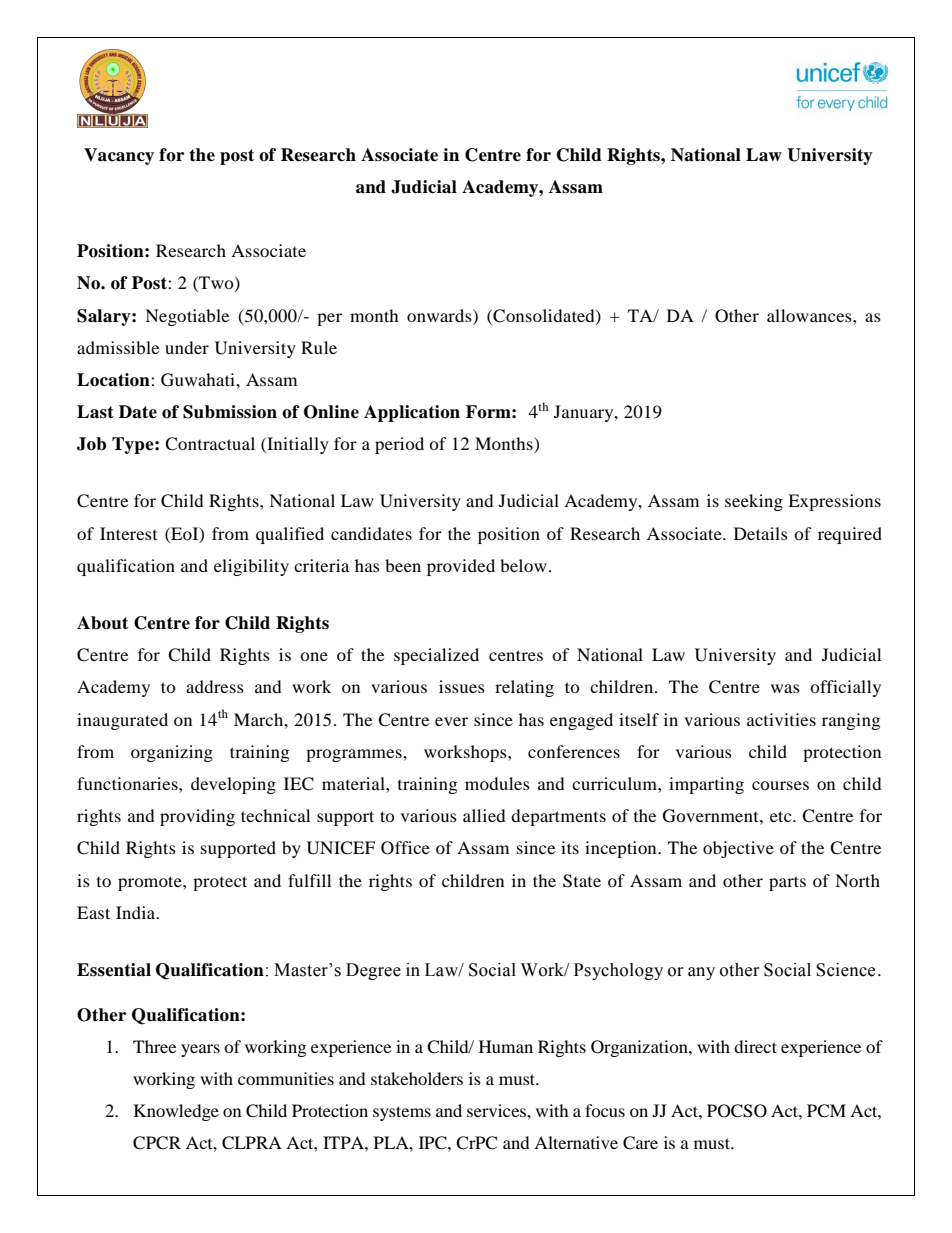  Describe the element at coordinates (785, 688) in the screenshot. I see `was` at that location.
